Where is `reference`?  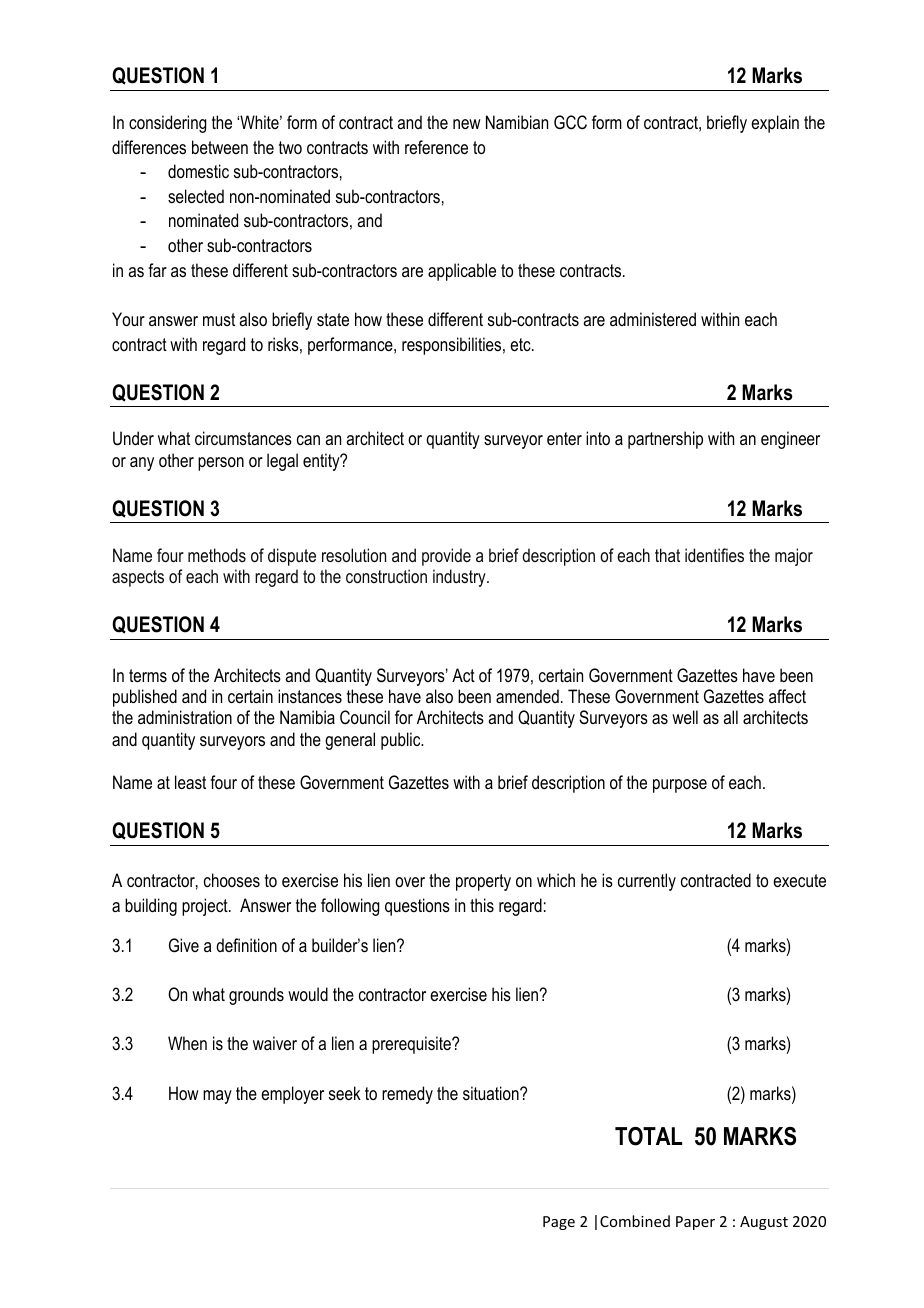
reference is located at coordinates (436, 147).
